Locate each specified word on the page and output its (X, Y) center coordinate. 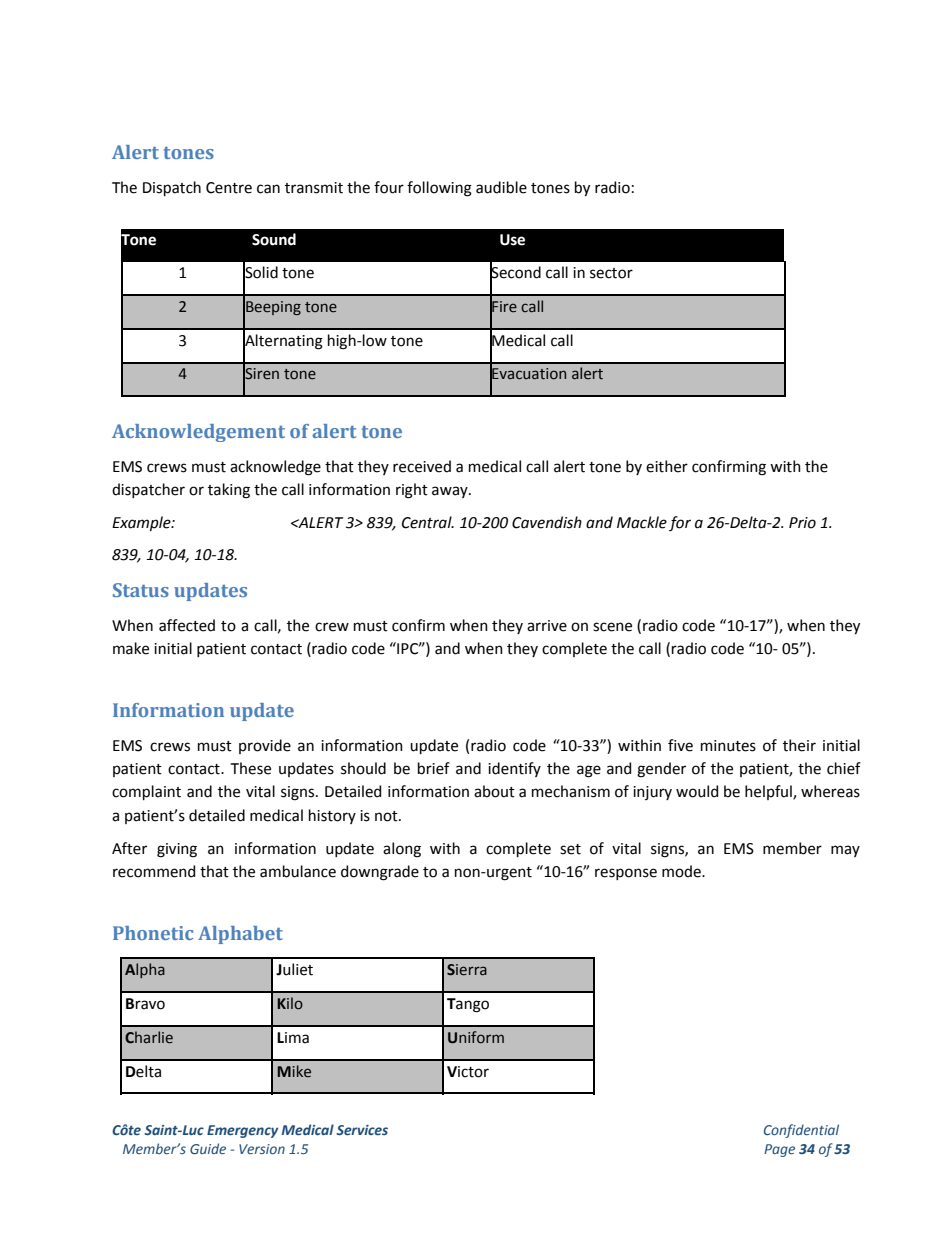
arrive (547, 626)
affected (187, 625)
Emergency (242, 1131)
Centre (229, 188)
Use (512, 240)
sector (611, 273)
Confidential (801, 1131)
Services (362, 1130)
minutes (728, 746)
